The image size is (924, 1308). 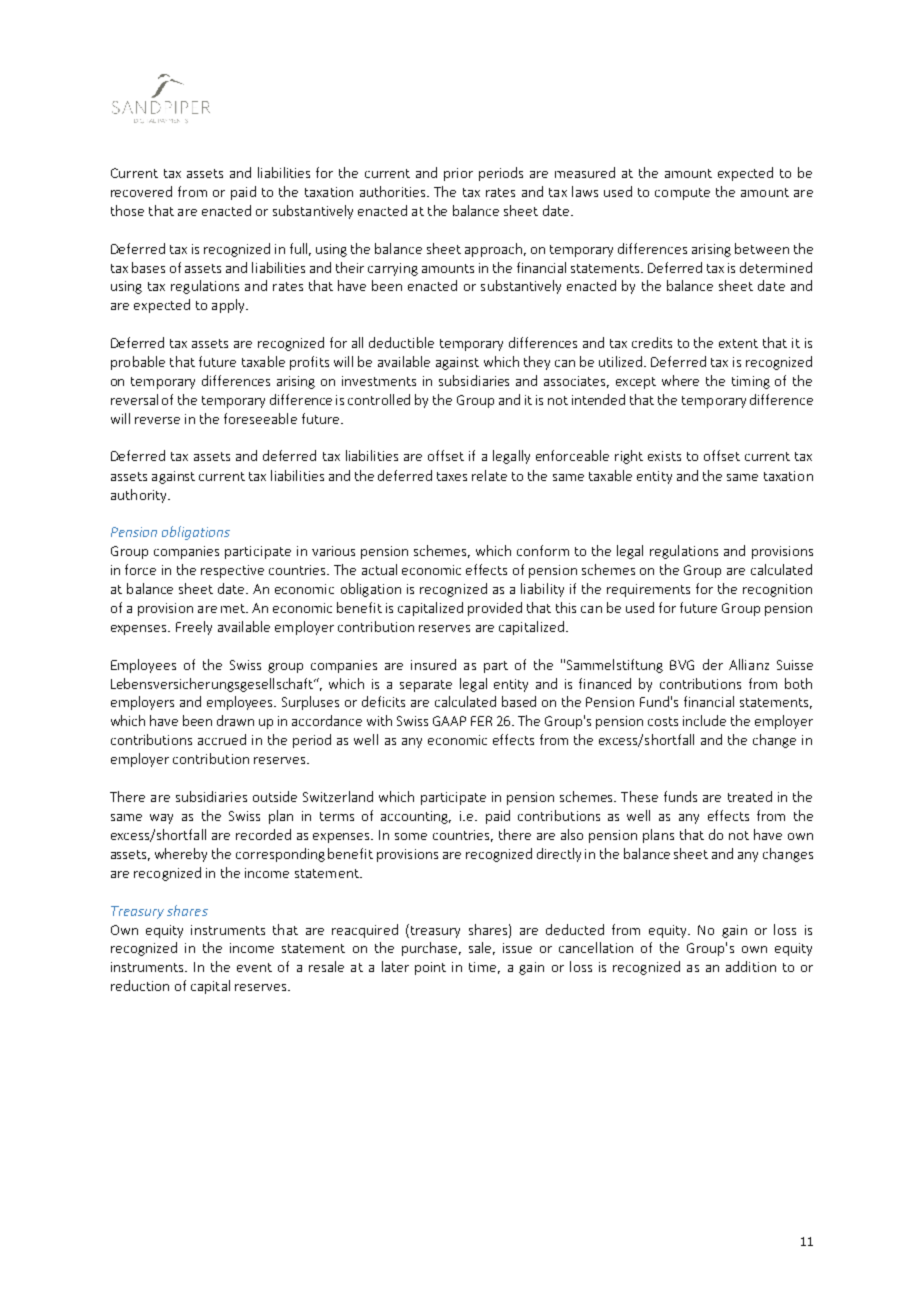 I want to click on foreseeable, so click(x=260, y=418).
